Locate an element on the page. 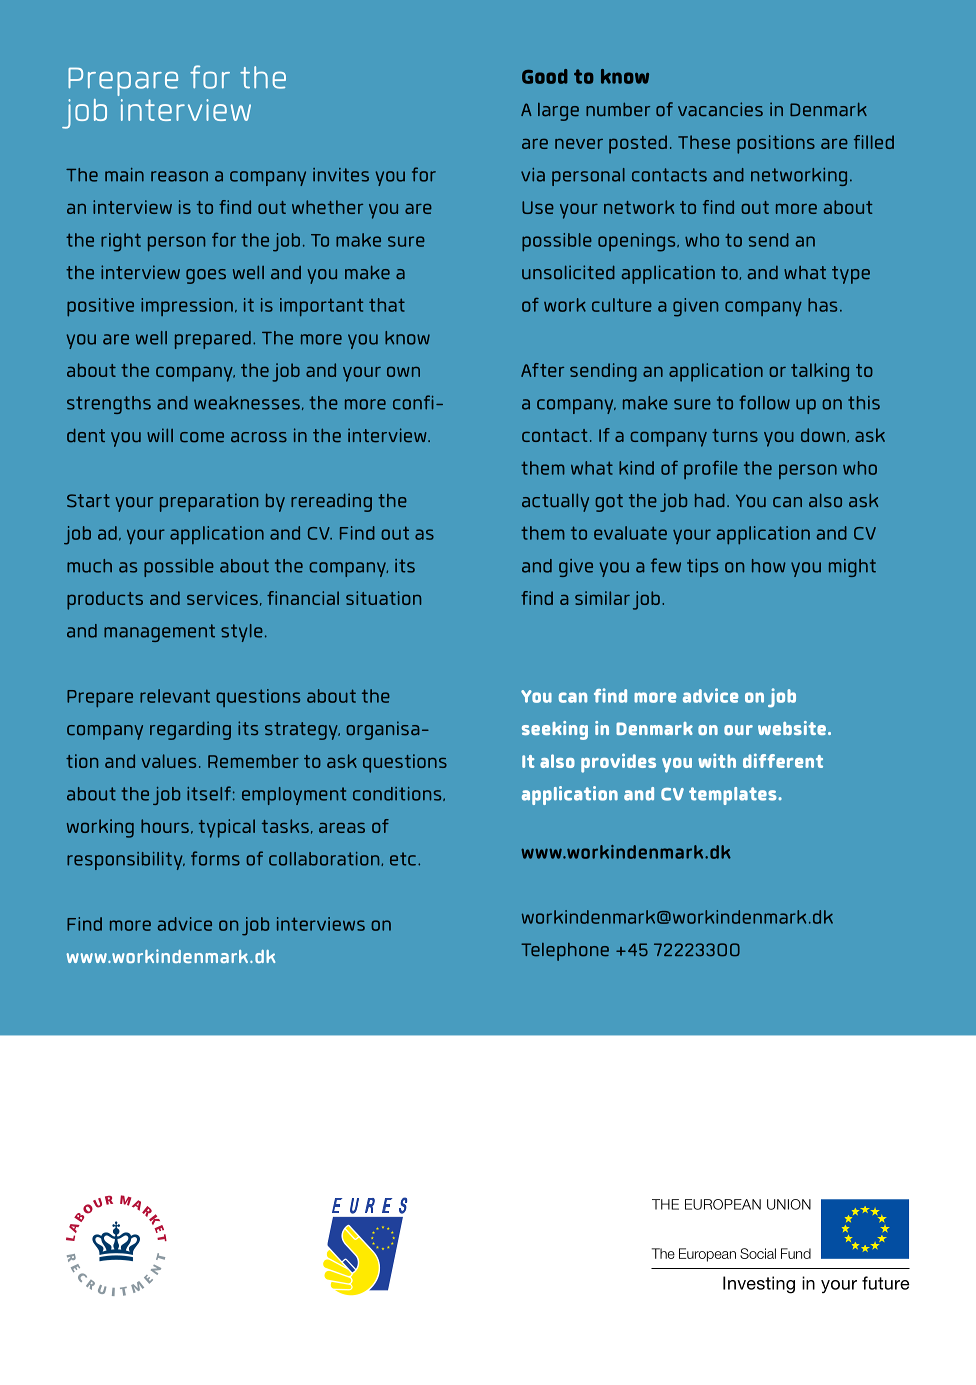  forms is located at coordinates (215, 858).
